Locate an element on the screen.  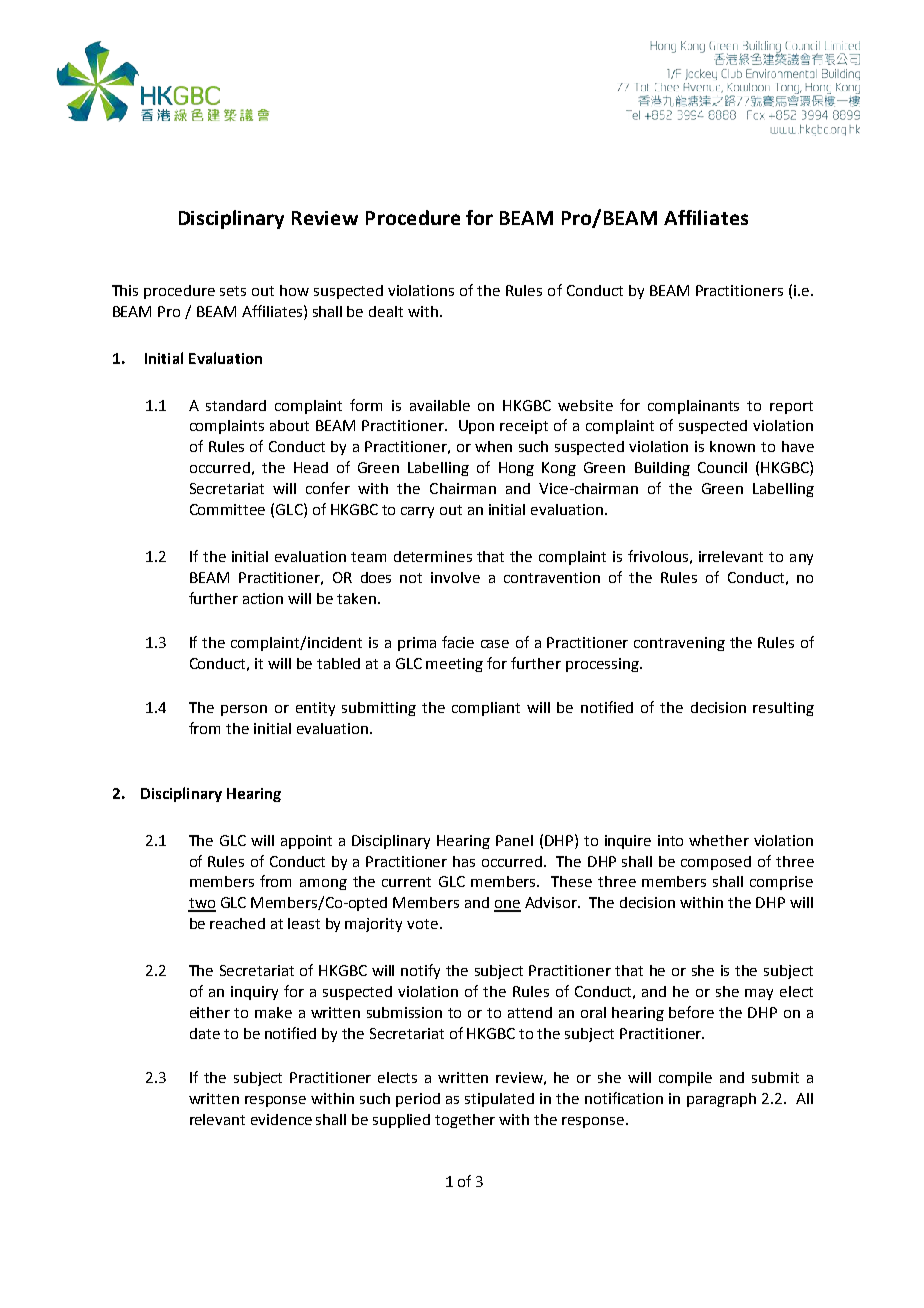
paragraph is located at coordinates (721, 1100).
